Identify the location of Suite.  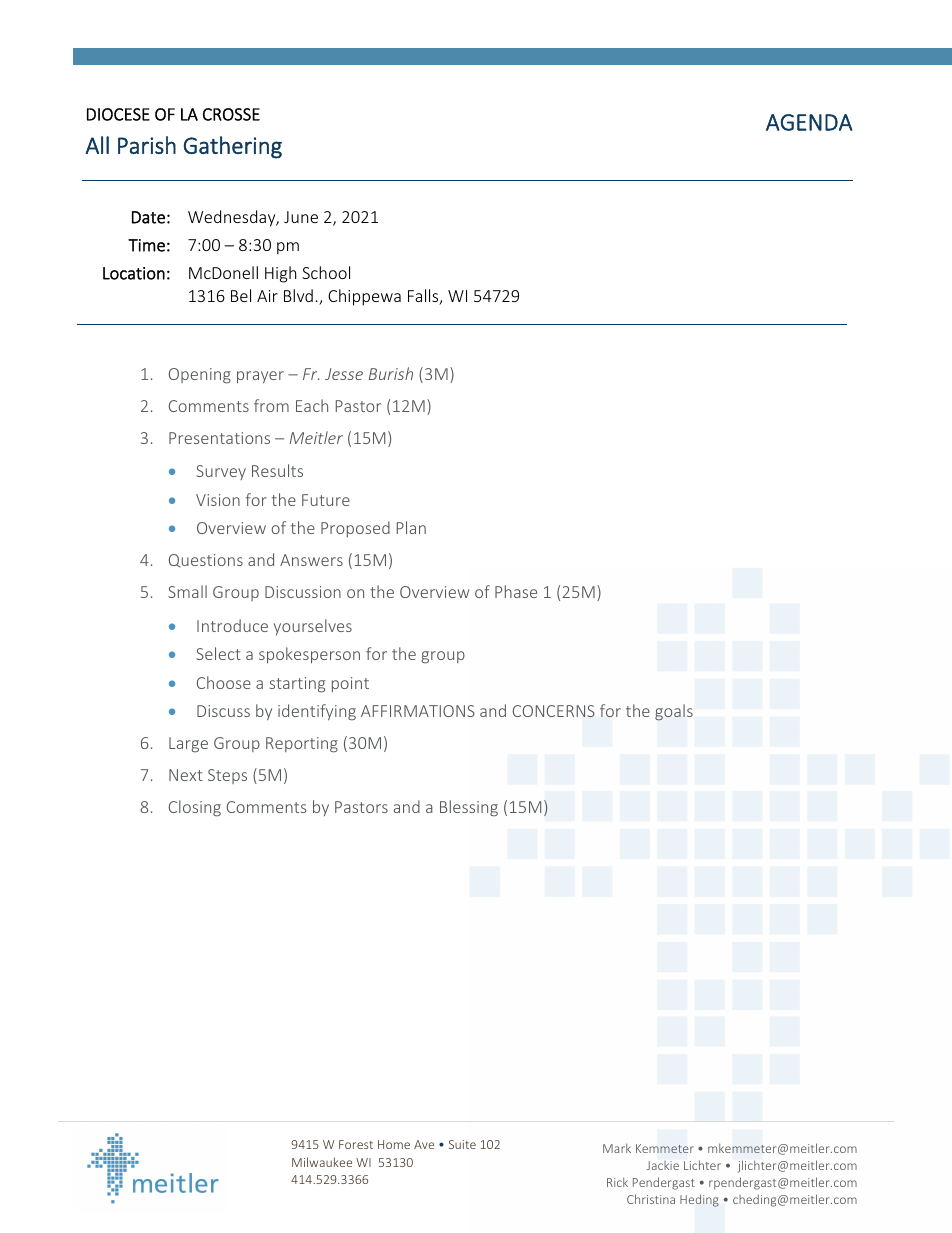
(462, 1144).
